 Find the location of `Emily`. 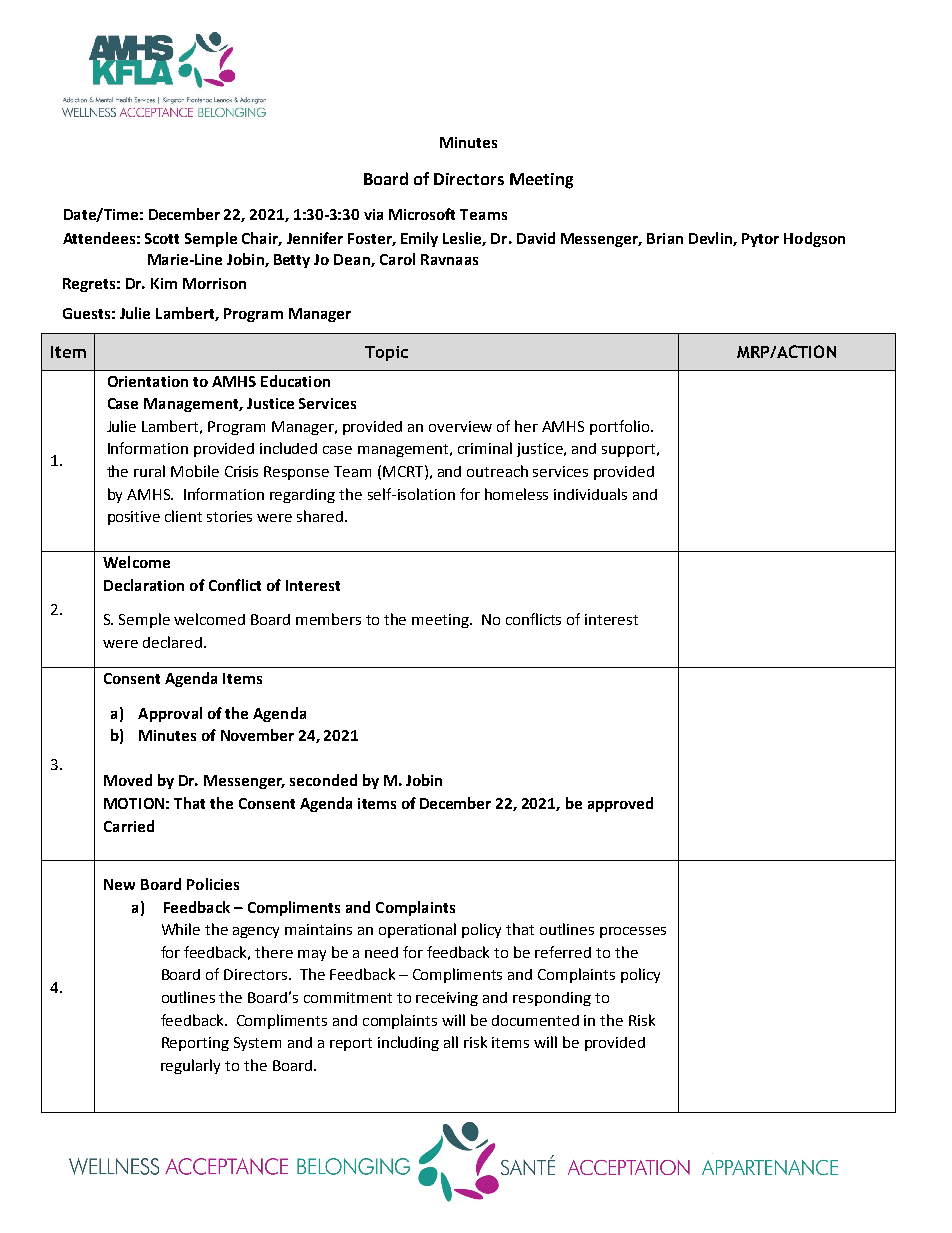

Emily is located at coordinates (419, 239).
